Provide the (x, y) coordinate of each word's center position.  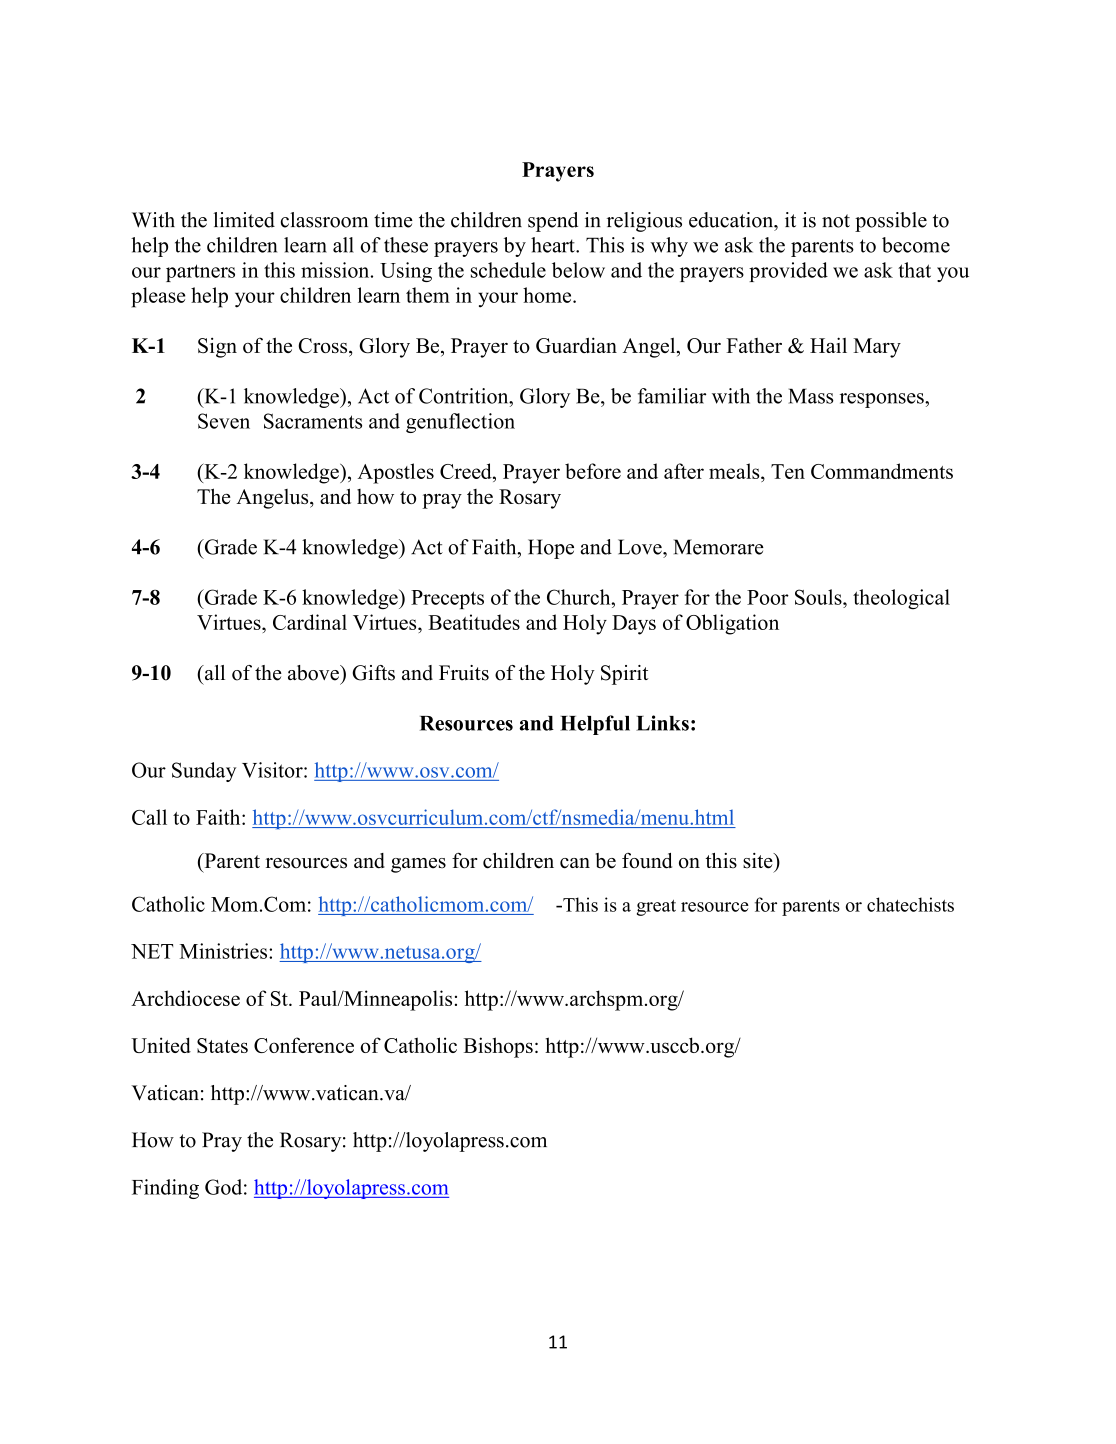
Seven (224, 421)
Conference (304, 1045)
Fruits (464, 673)
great (656, 908)
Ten (788, 471)
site (759, 861)
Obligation (732, 624)
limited (244, 220)
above (314, 673)
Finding (165, 1189)
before (593, 471)
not (836, 221)
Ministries (223, 951)
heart (554, 245)
